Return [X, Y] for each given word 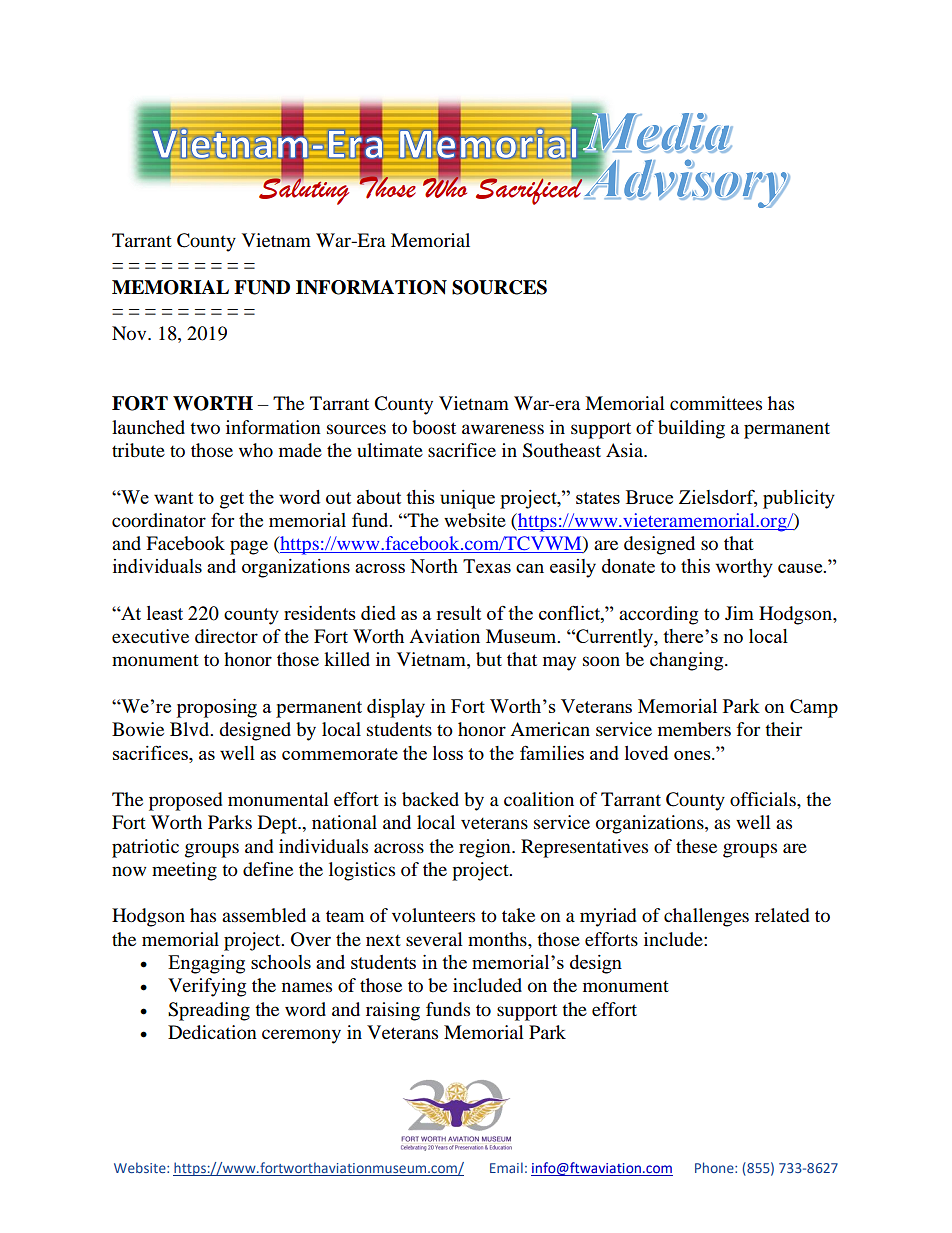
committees [716, 403]
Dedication [212, 1032]
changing [688, 661]
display [396, 708]
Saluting [304, 190]
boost [434, 427]
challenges [706, 917]
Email [506, 1167]
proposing [217, 708]
